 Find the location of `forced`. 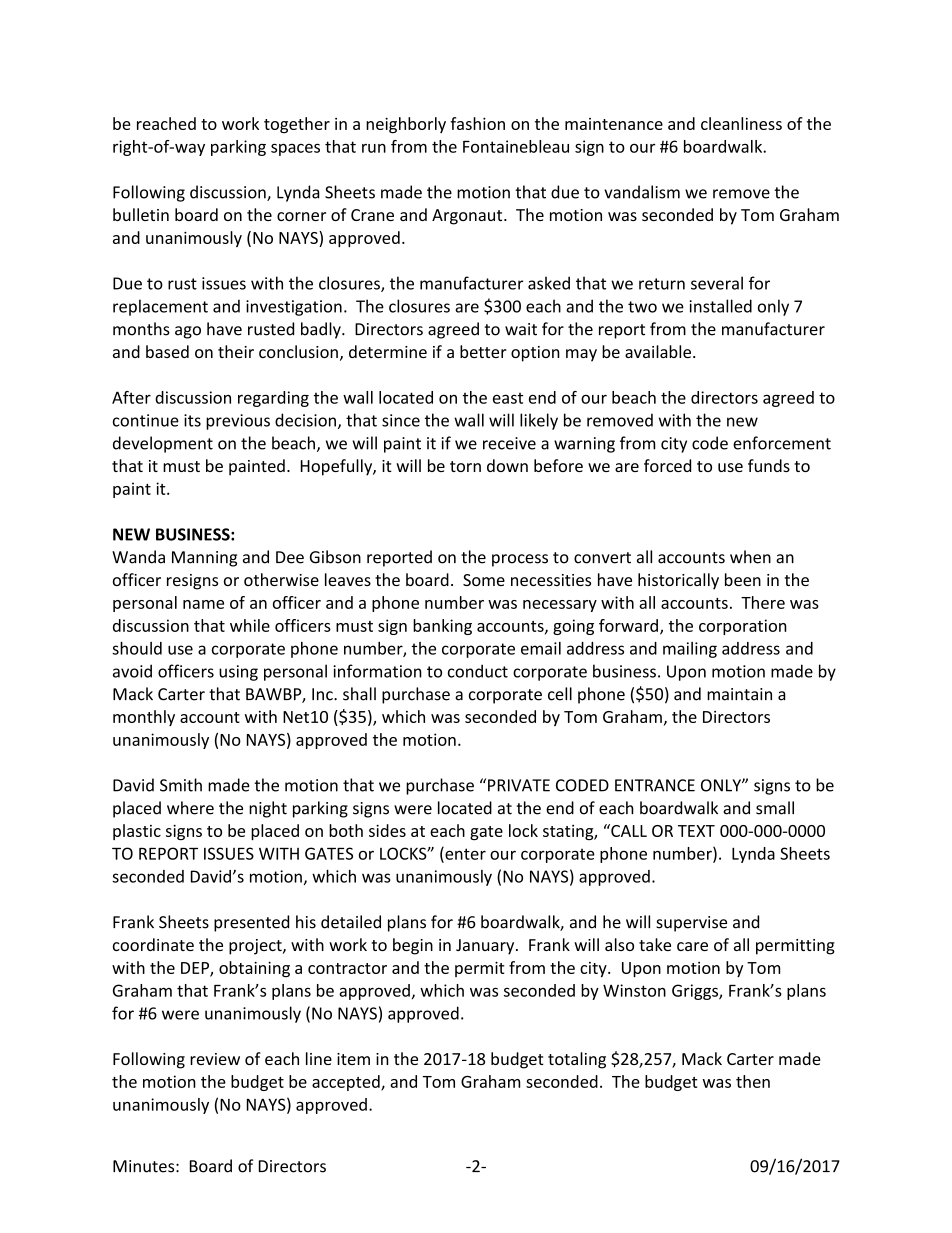

forced is located at coordinates (667, 465).
